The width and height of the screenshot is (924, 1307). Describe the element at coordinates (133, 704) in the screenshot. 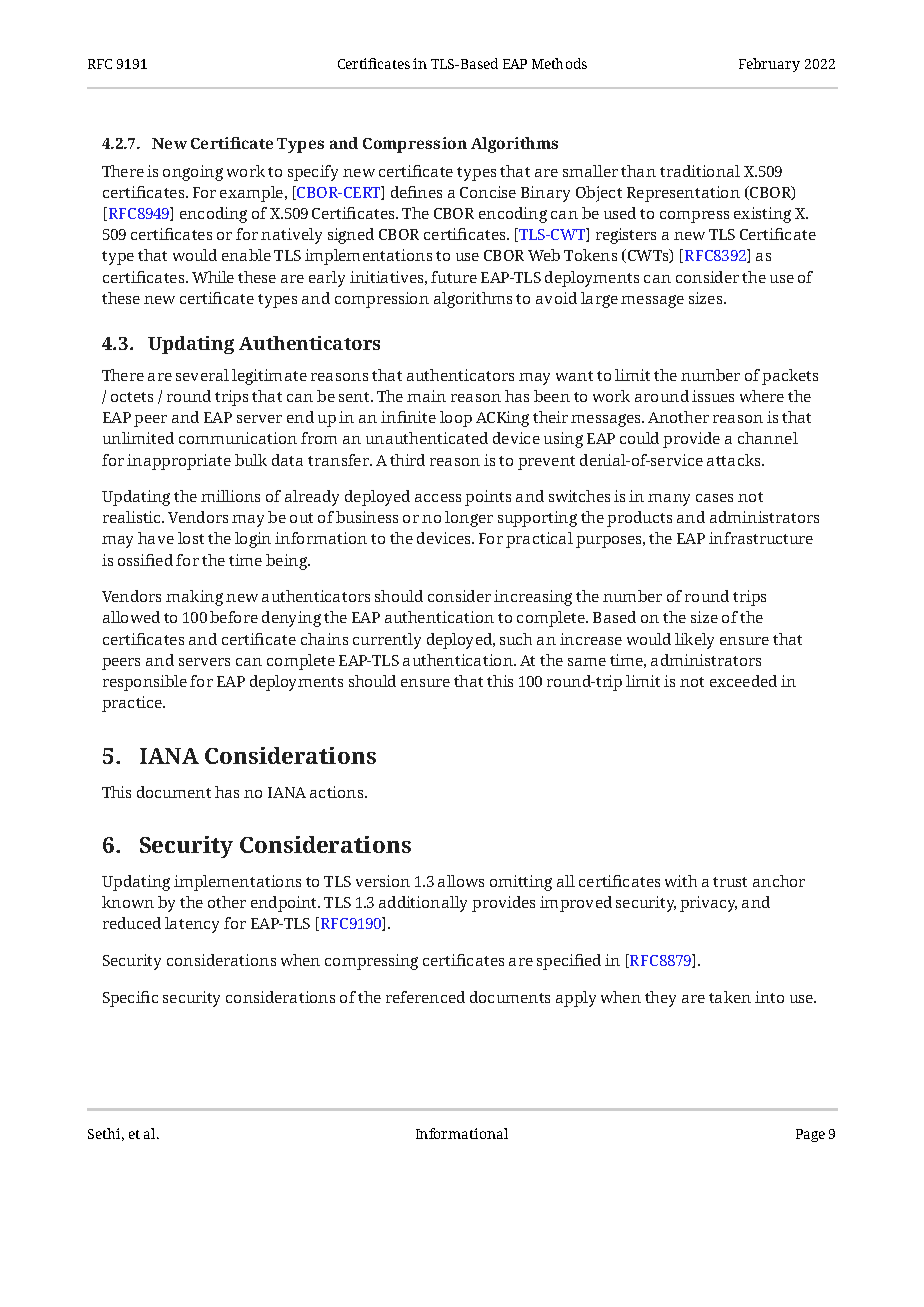

I see `practice` at that location.
